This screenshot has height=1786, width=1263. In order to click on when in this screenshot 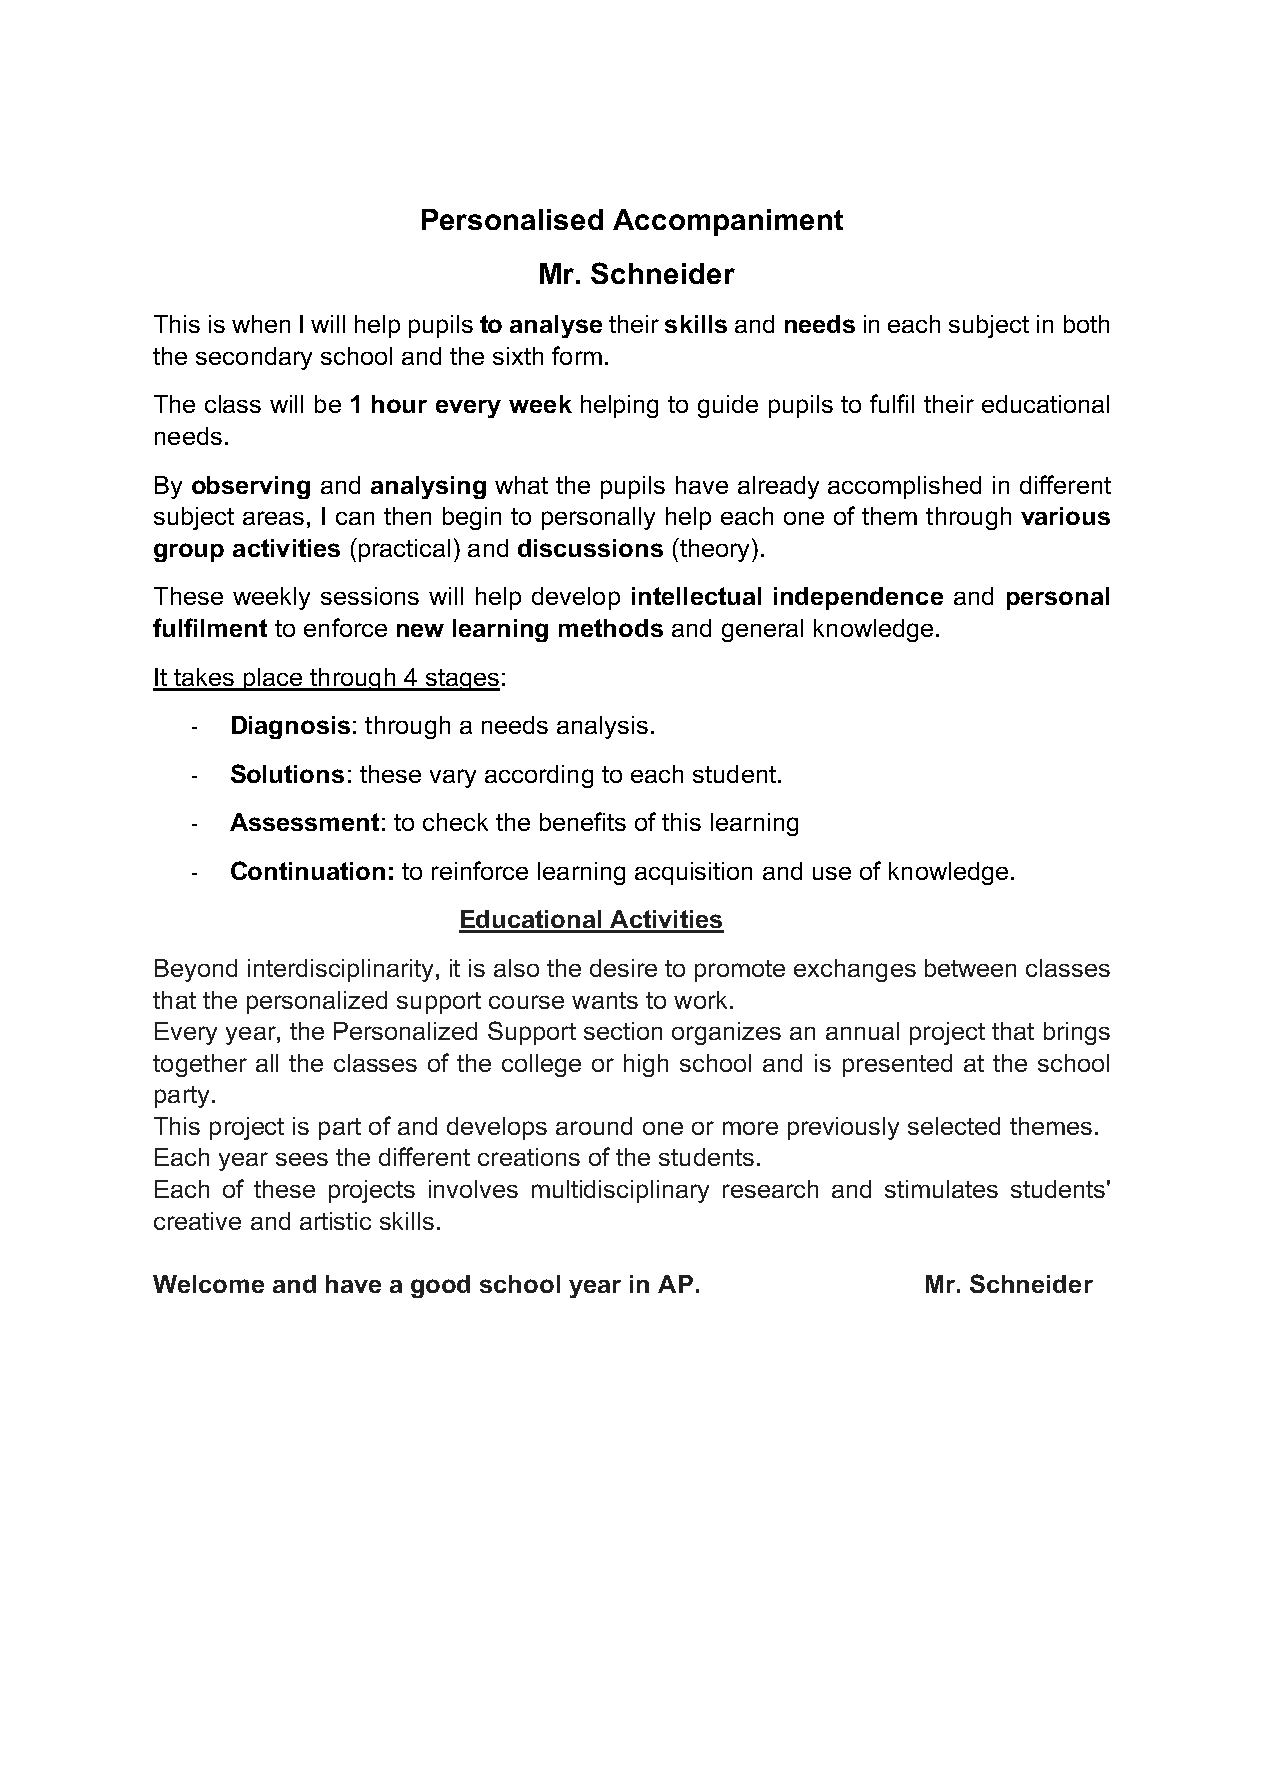, I will do `click(261, 324)`.
